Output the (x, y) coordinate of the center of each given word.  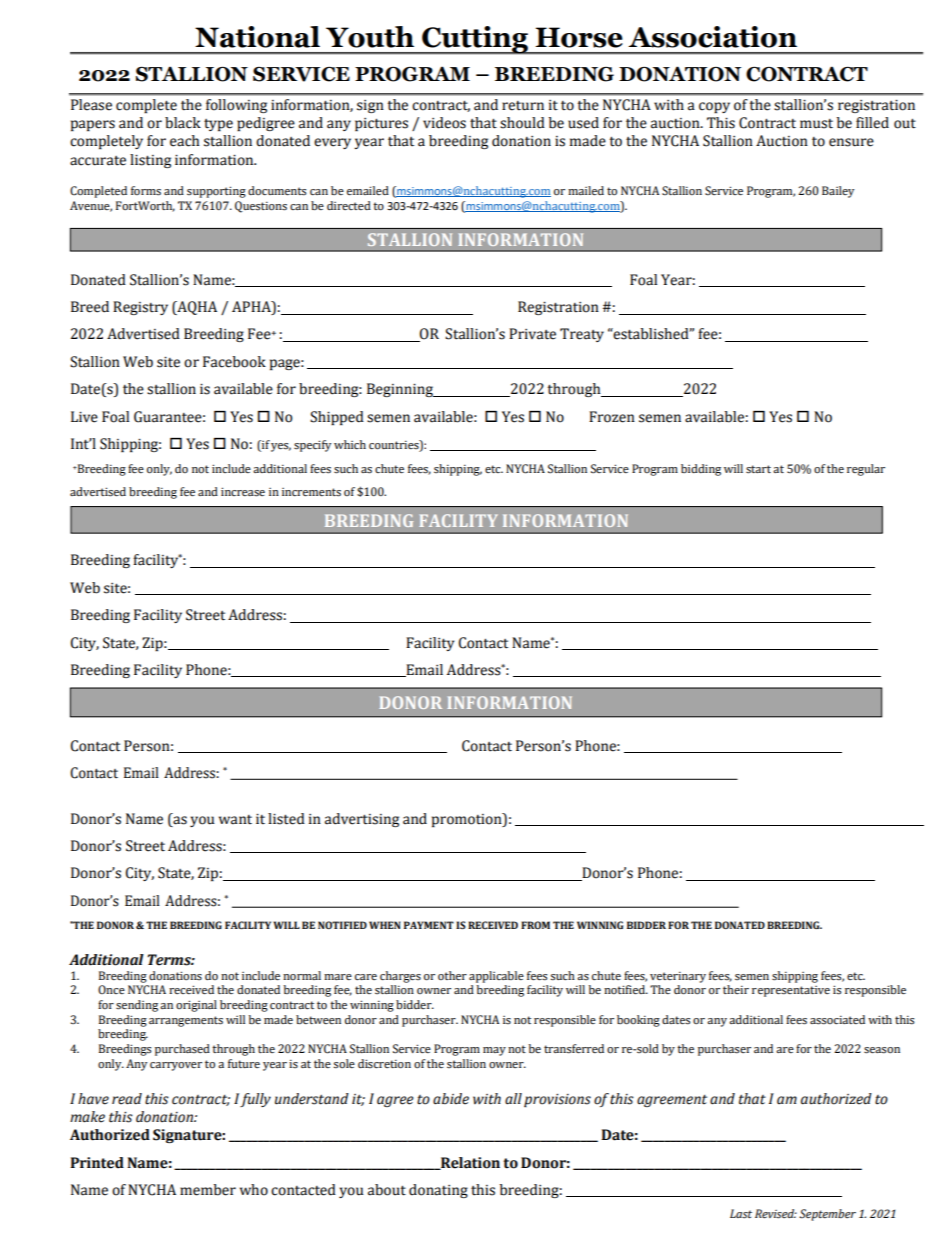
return (523, 106)
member (208, 1190)
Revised (776, 1214)
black (183, 123)
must (816, 124)
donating (438, 1191)
